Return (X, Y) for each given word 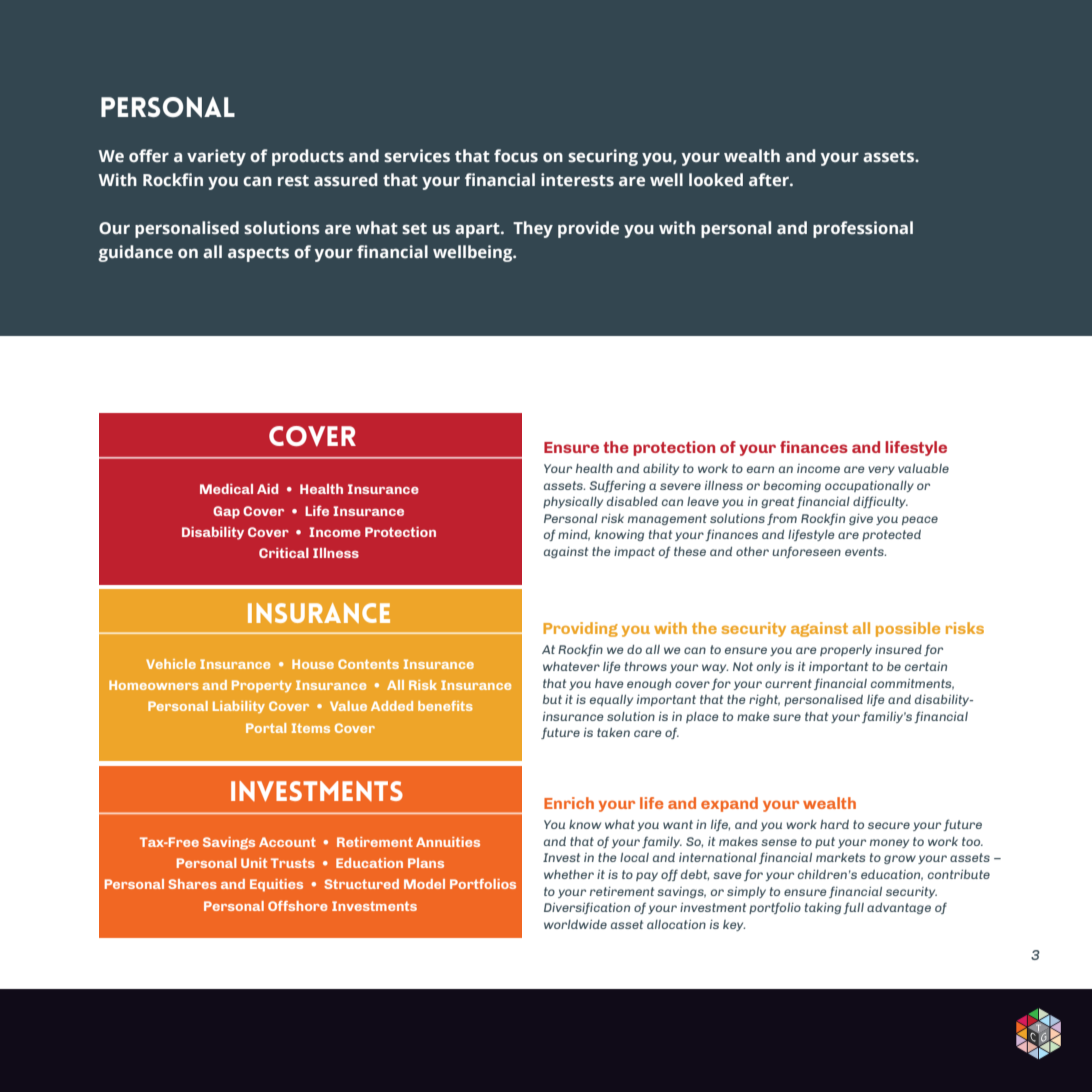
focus (516, 156)
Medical (226, 489)
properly (846, 650)
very (881, 470)
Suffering (618, 486)
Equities (276, 885)
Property (262, 686)
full (853, 908)
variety (216, 157)
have (609, 683)
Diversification (587, 908)
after (770, 180)
